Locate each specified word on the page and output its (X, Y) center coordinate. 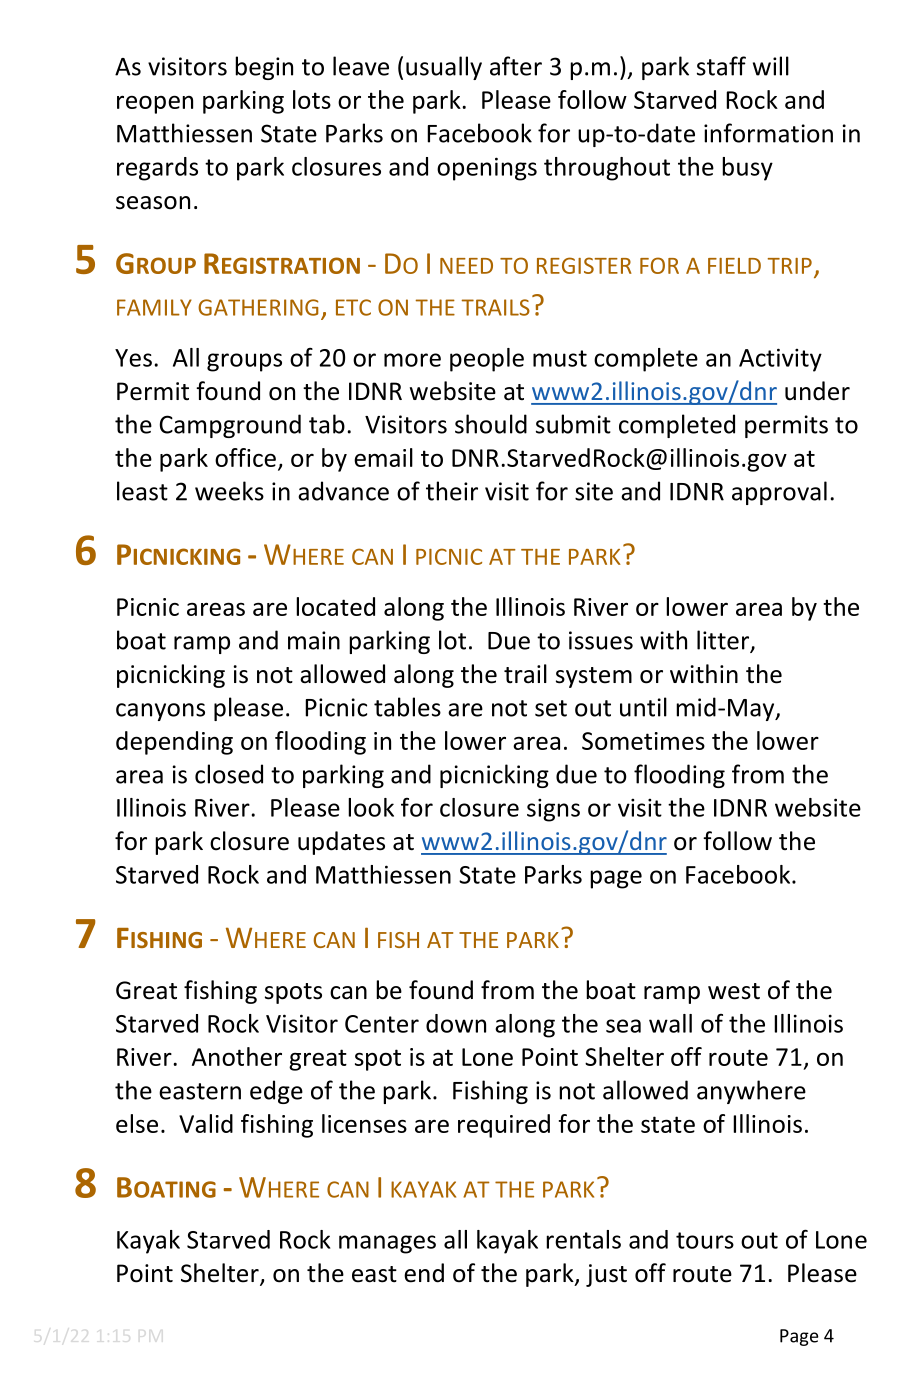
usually (444, 68)
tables (407, 707)
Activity (780, 360)
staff (721, 66)
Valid (206, 1123)
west (734, 991)
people (487, 360)
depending (174, 743)
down (456, 1023)
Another (237, 1056)
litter (724, 641)
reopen (155, 104)
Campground (230, 426)
